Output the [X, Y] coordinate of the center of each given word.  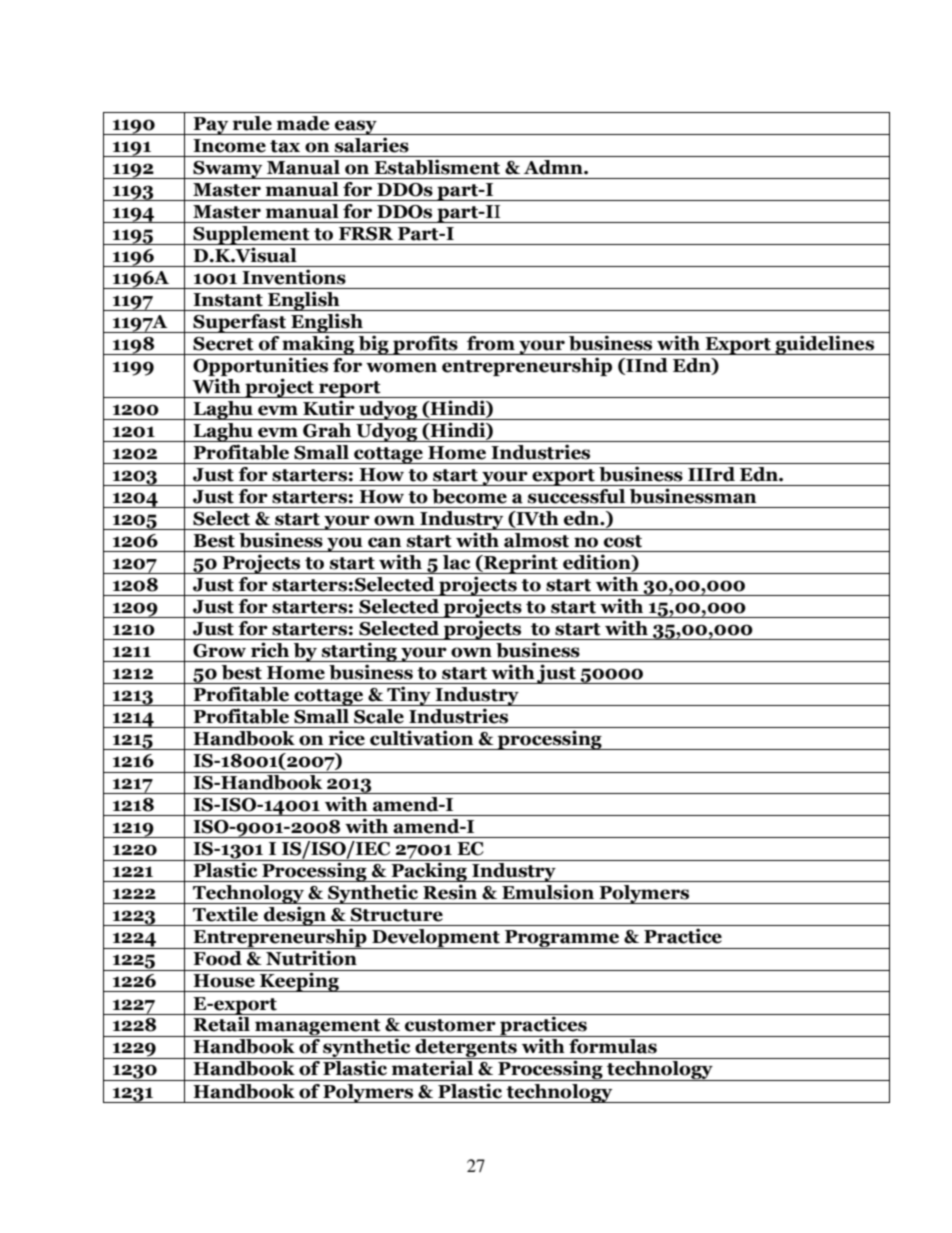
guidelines [825, 345]
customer [450, 1025]
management [318, 1028]
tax [285, 146]
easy [356, 127]
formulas [613, 1046]
